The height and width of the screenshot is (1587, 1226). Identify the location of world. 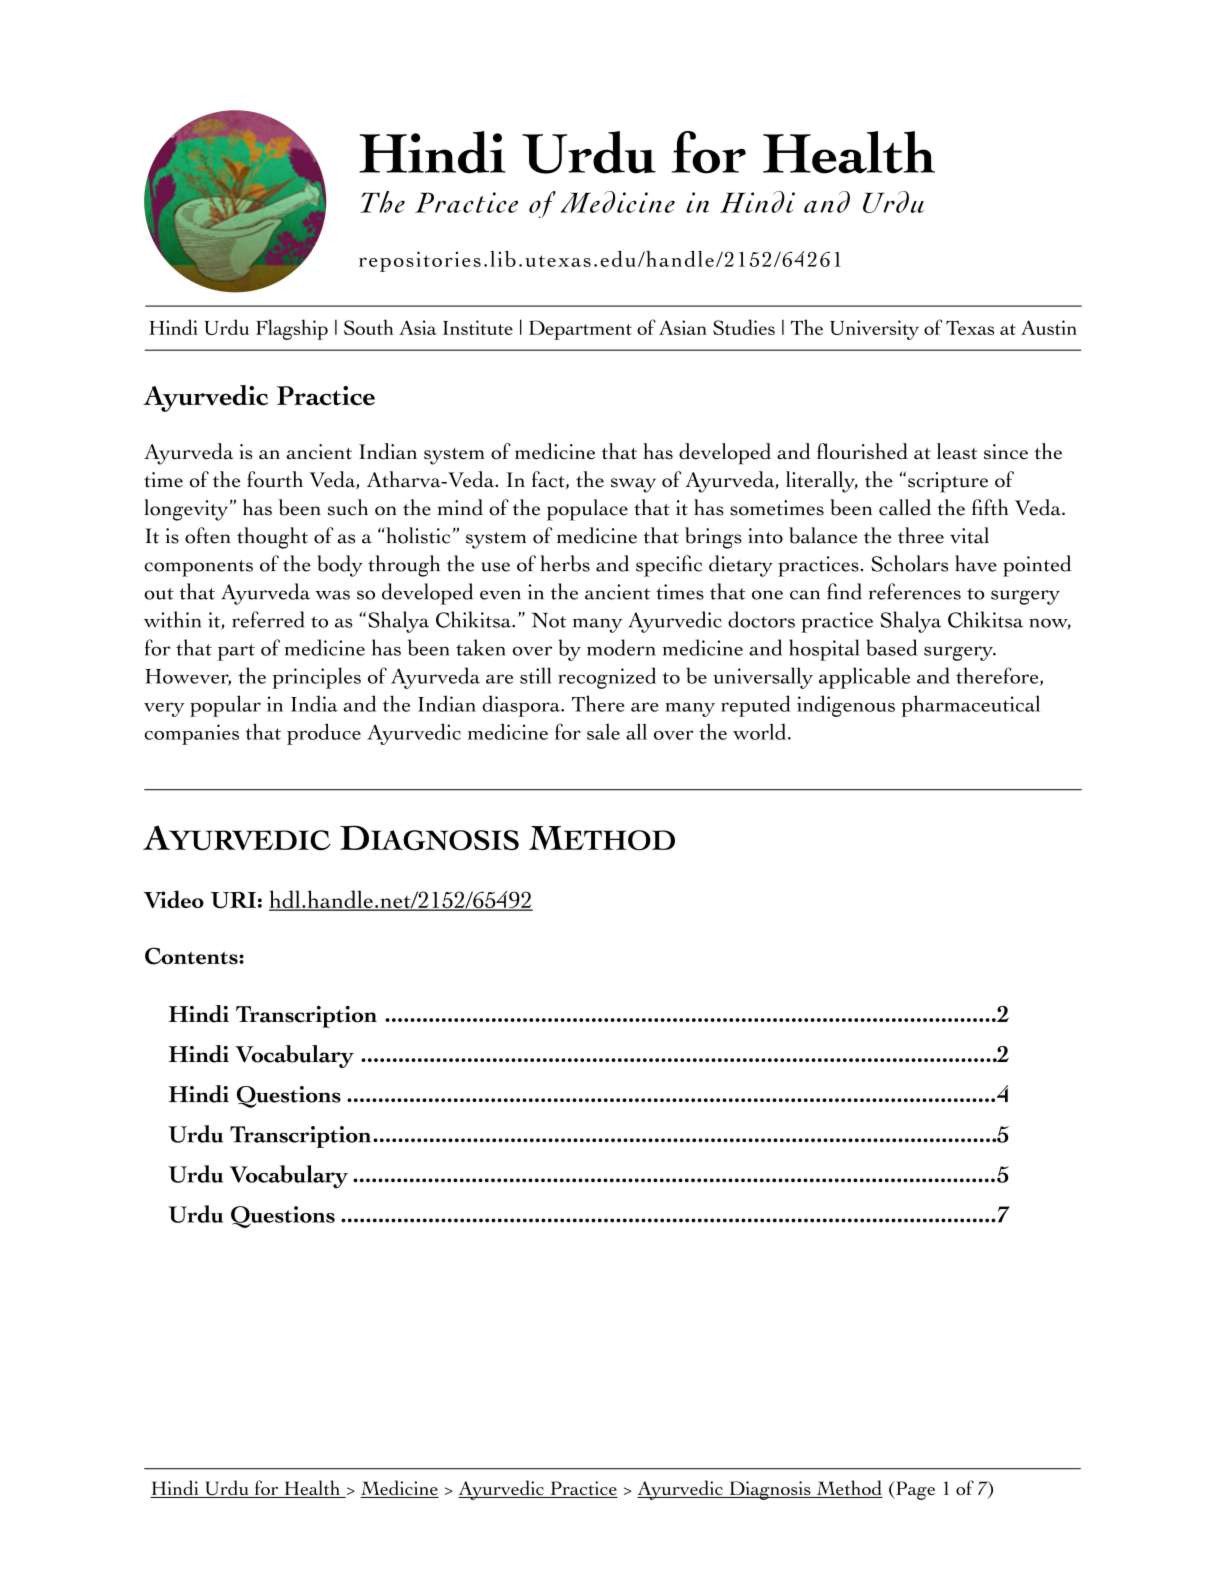
(761, 731).
